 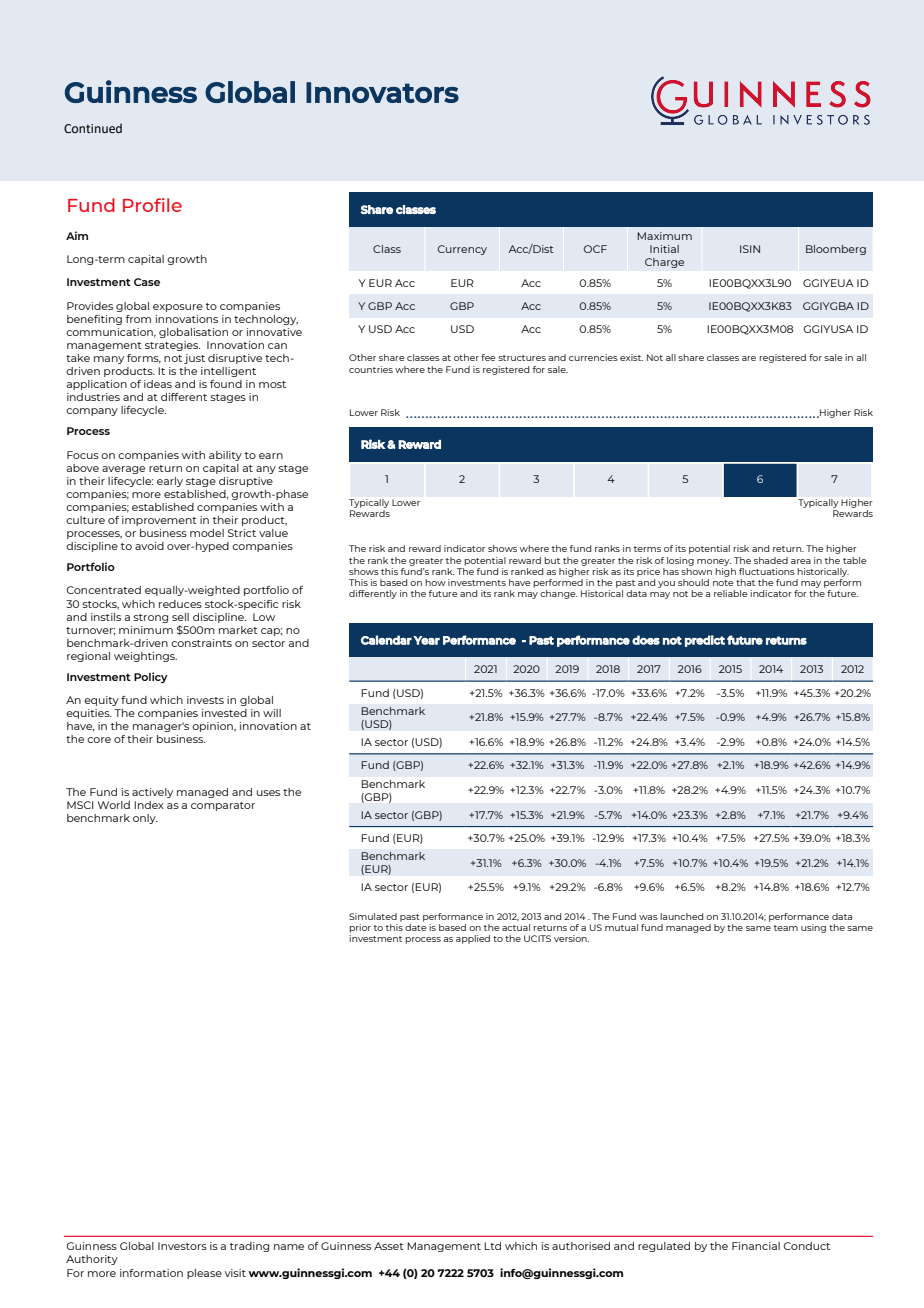 What do you see at coordinates (492, 1246) in the screenshot?
I see `Ltd` at bounding box center [492, 1246].
